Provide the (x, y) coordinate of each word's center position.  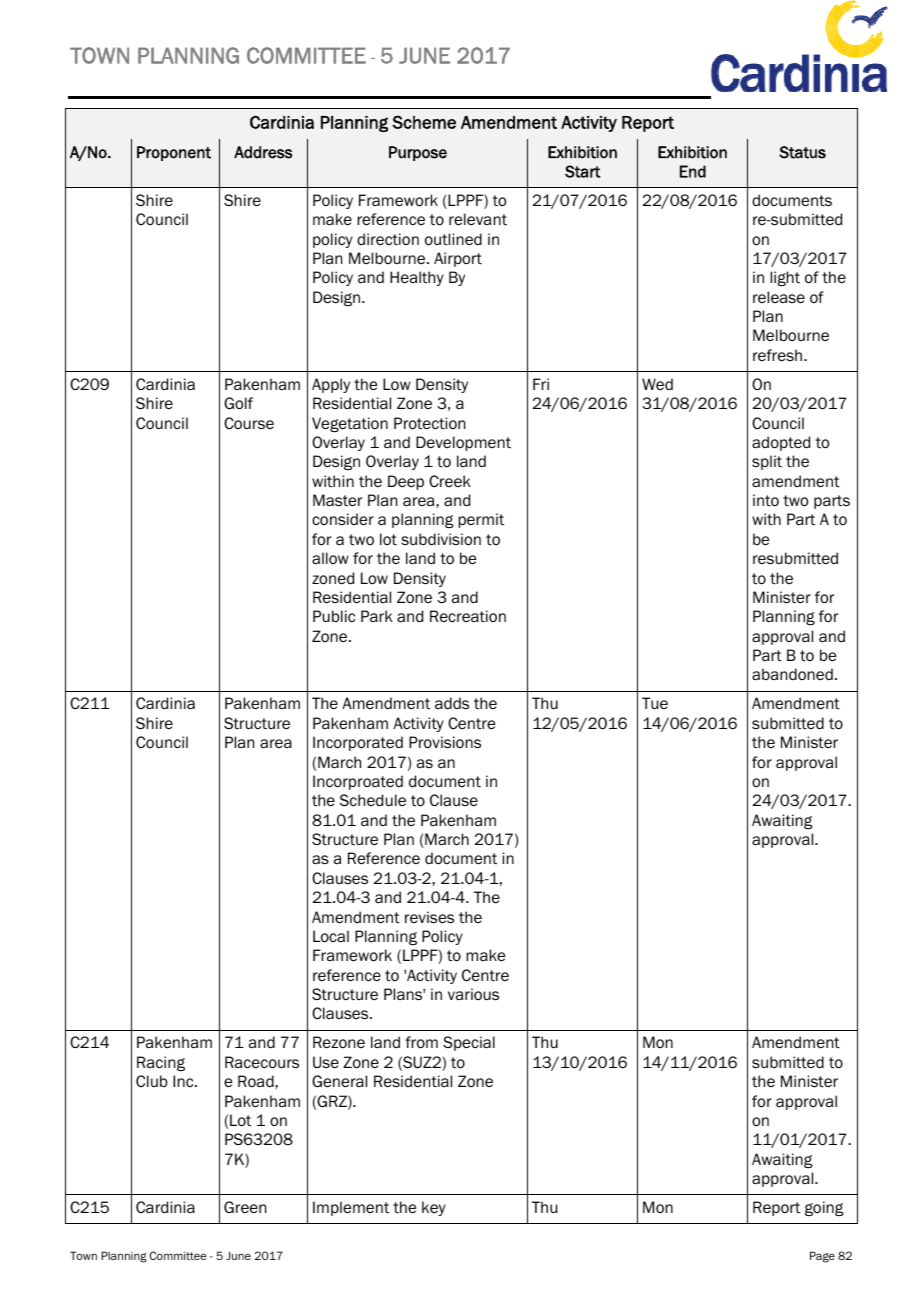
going (824, 1208)
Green (245, 1207)
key (434, 1208)
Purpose (418, 153)
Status (802, 152)
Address (263, 152)
